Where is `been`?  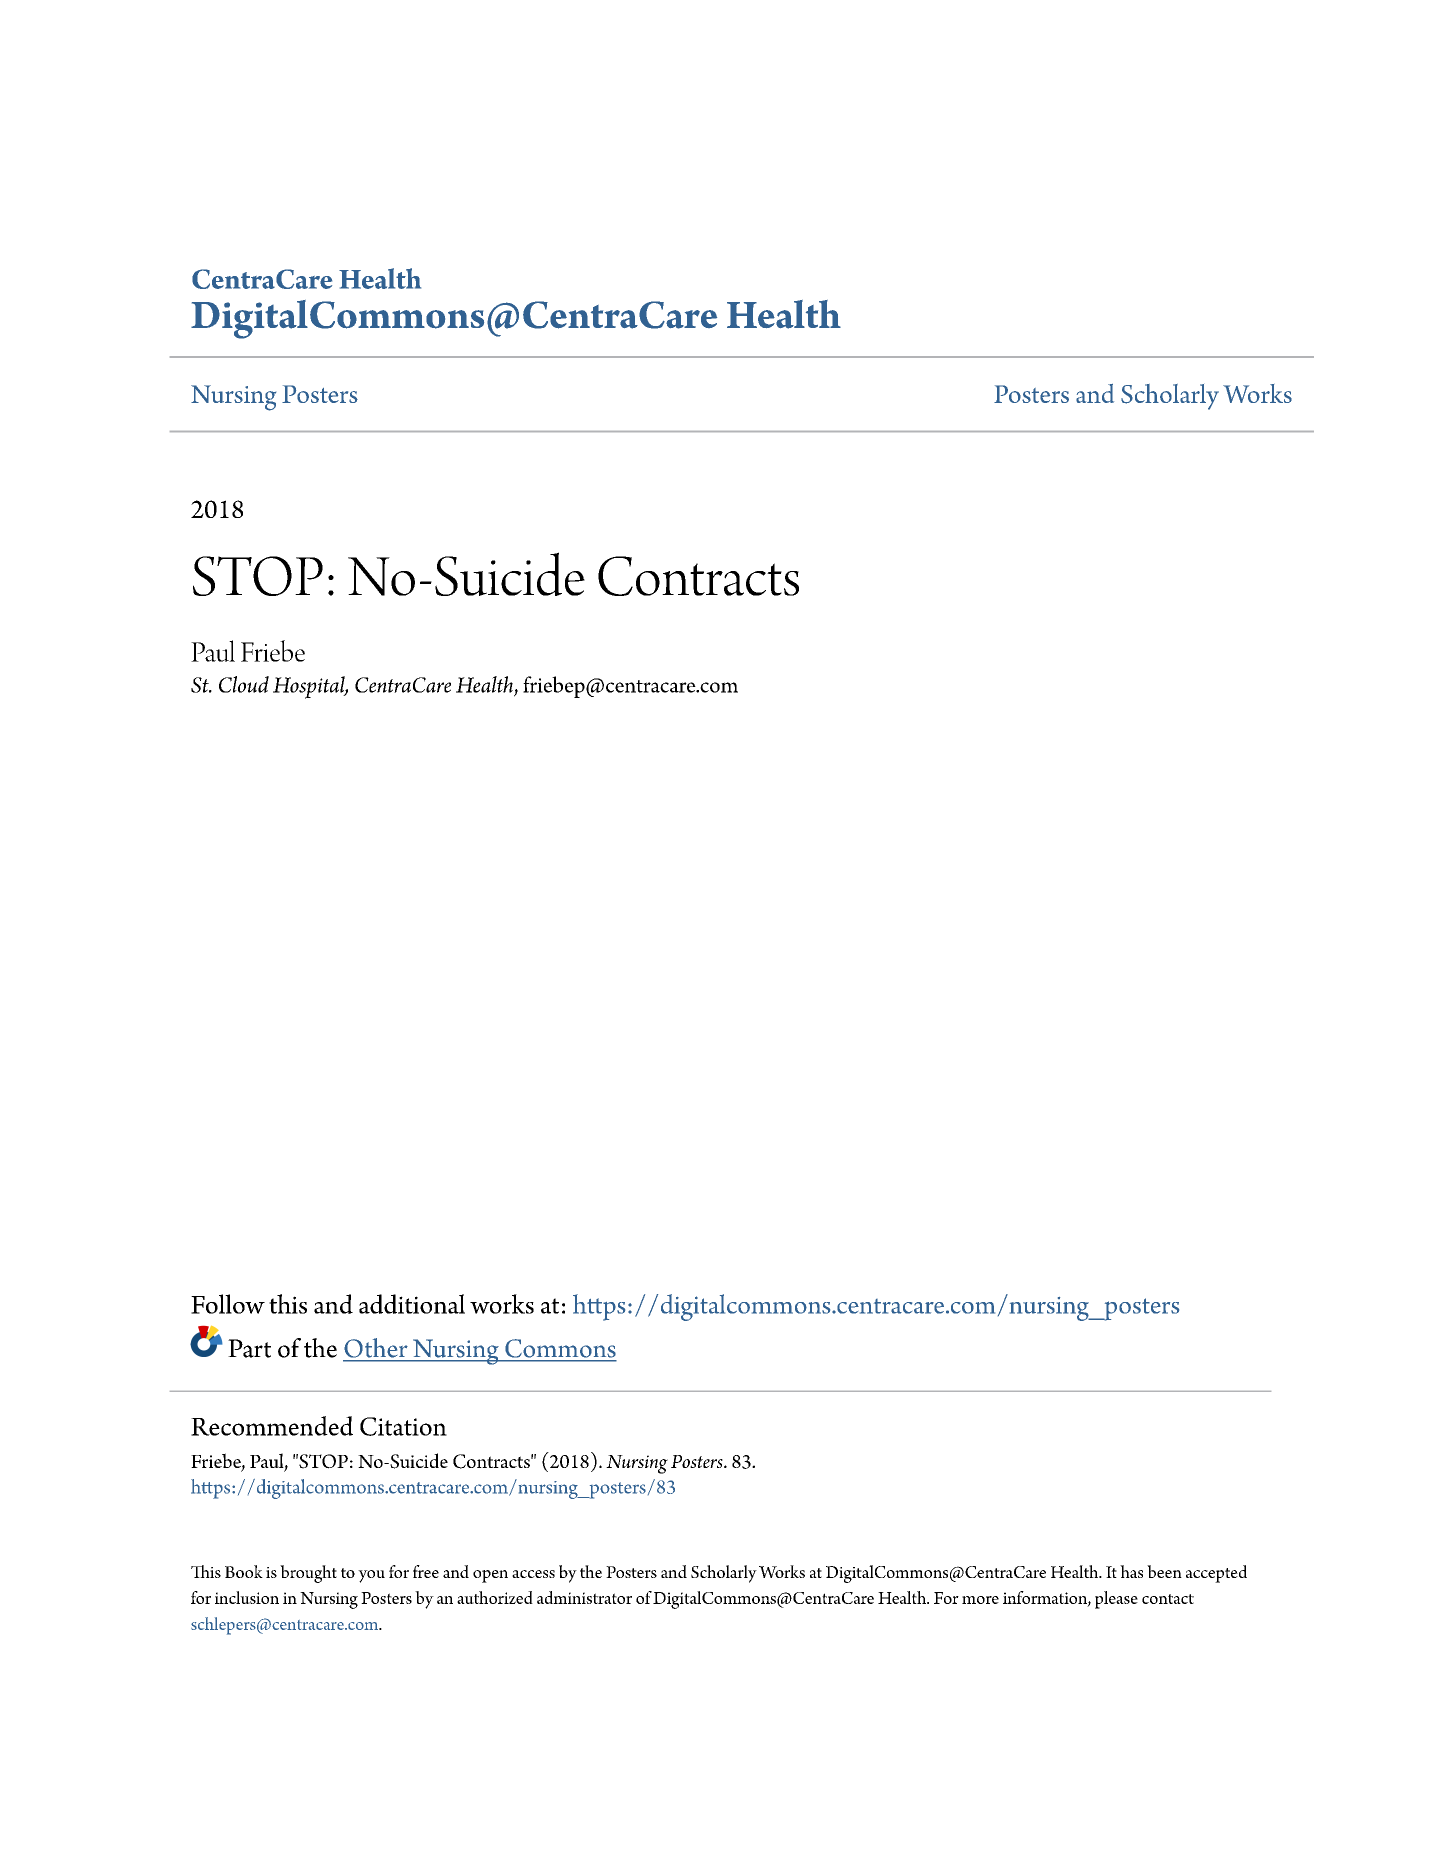
been is located at coordinates (1164, 1571).
